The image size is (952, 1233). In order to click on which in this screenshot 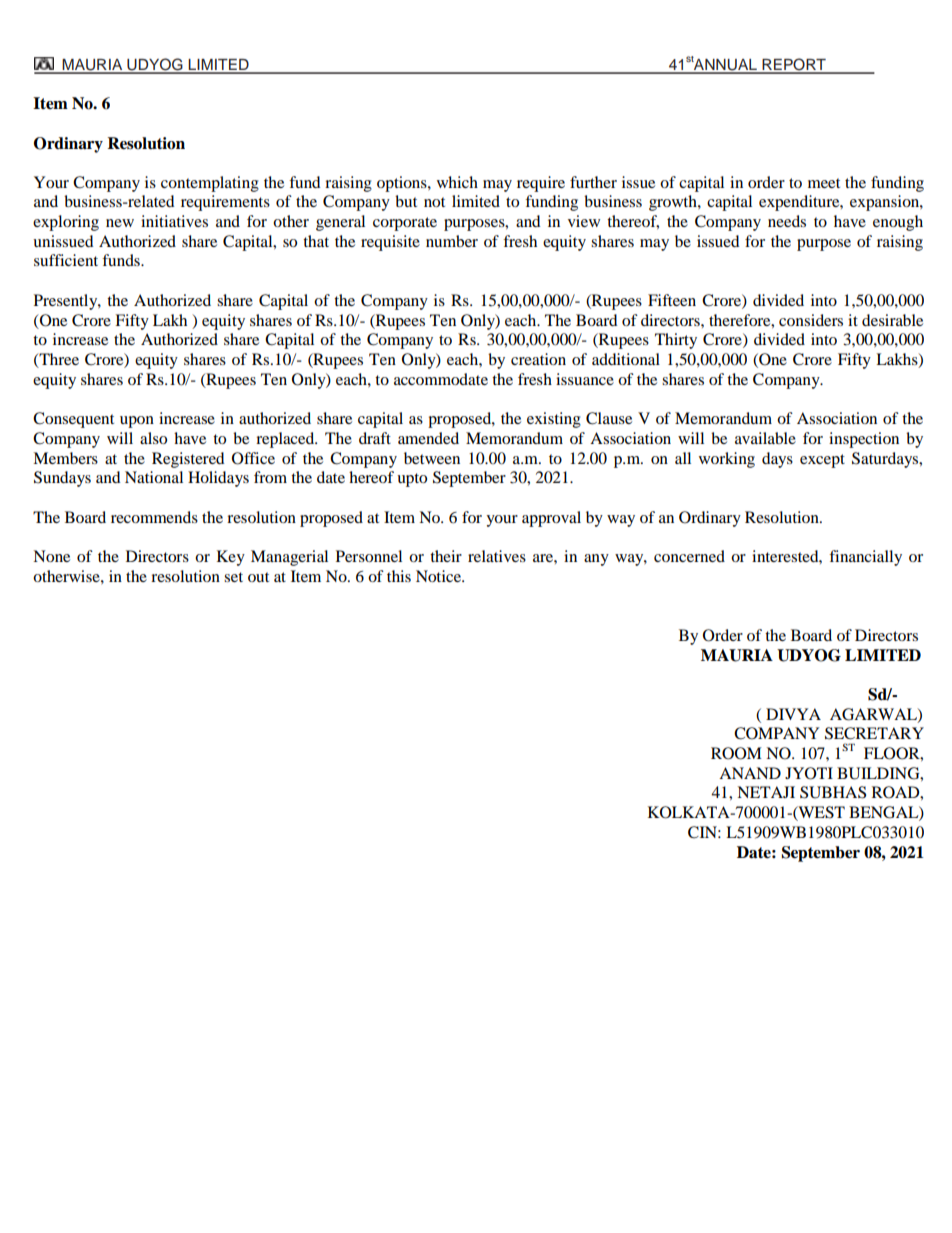, I will do `click(457, 182)`.
